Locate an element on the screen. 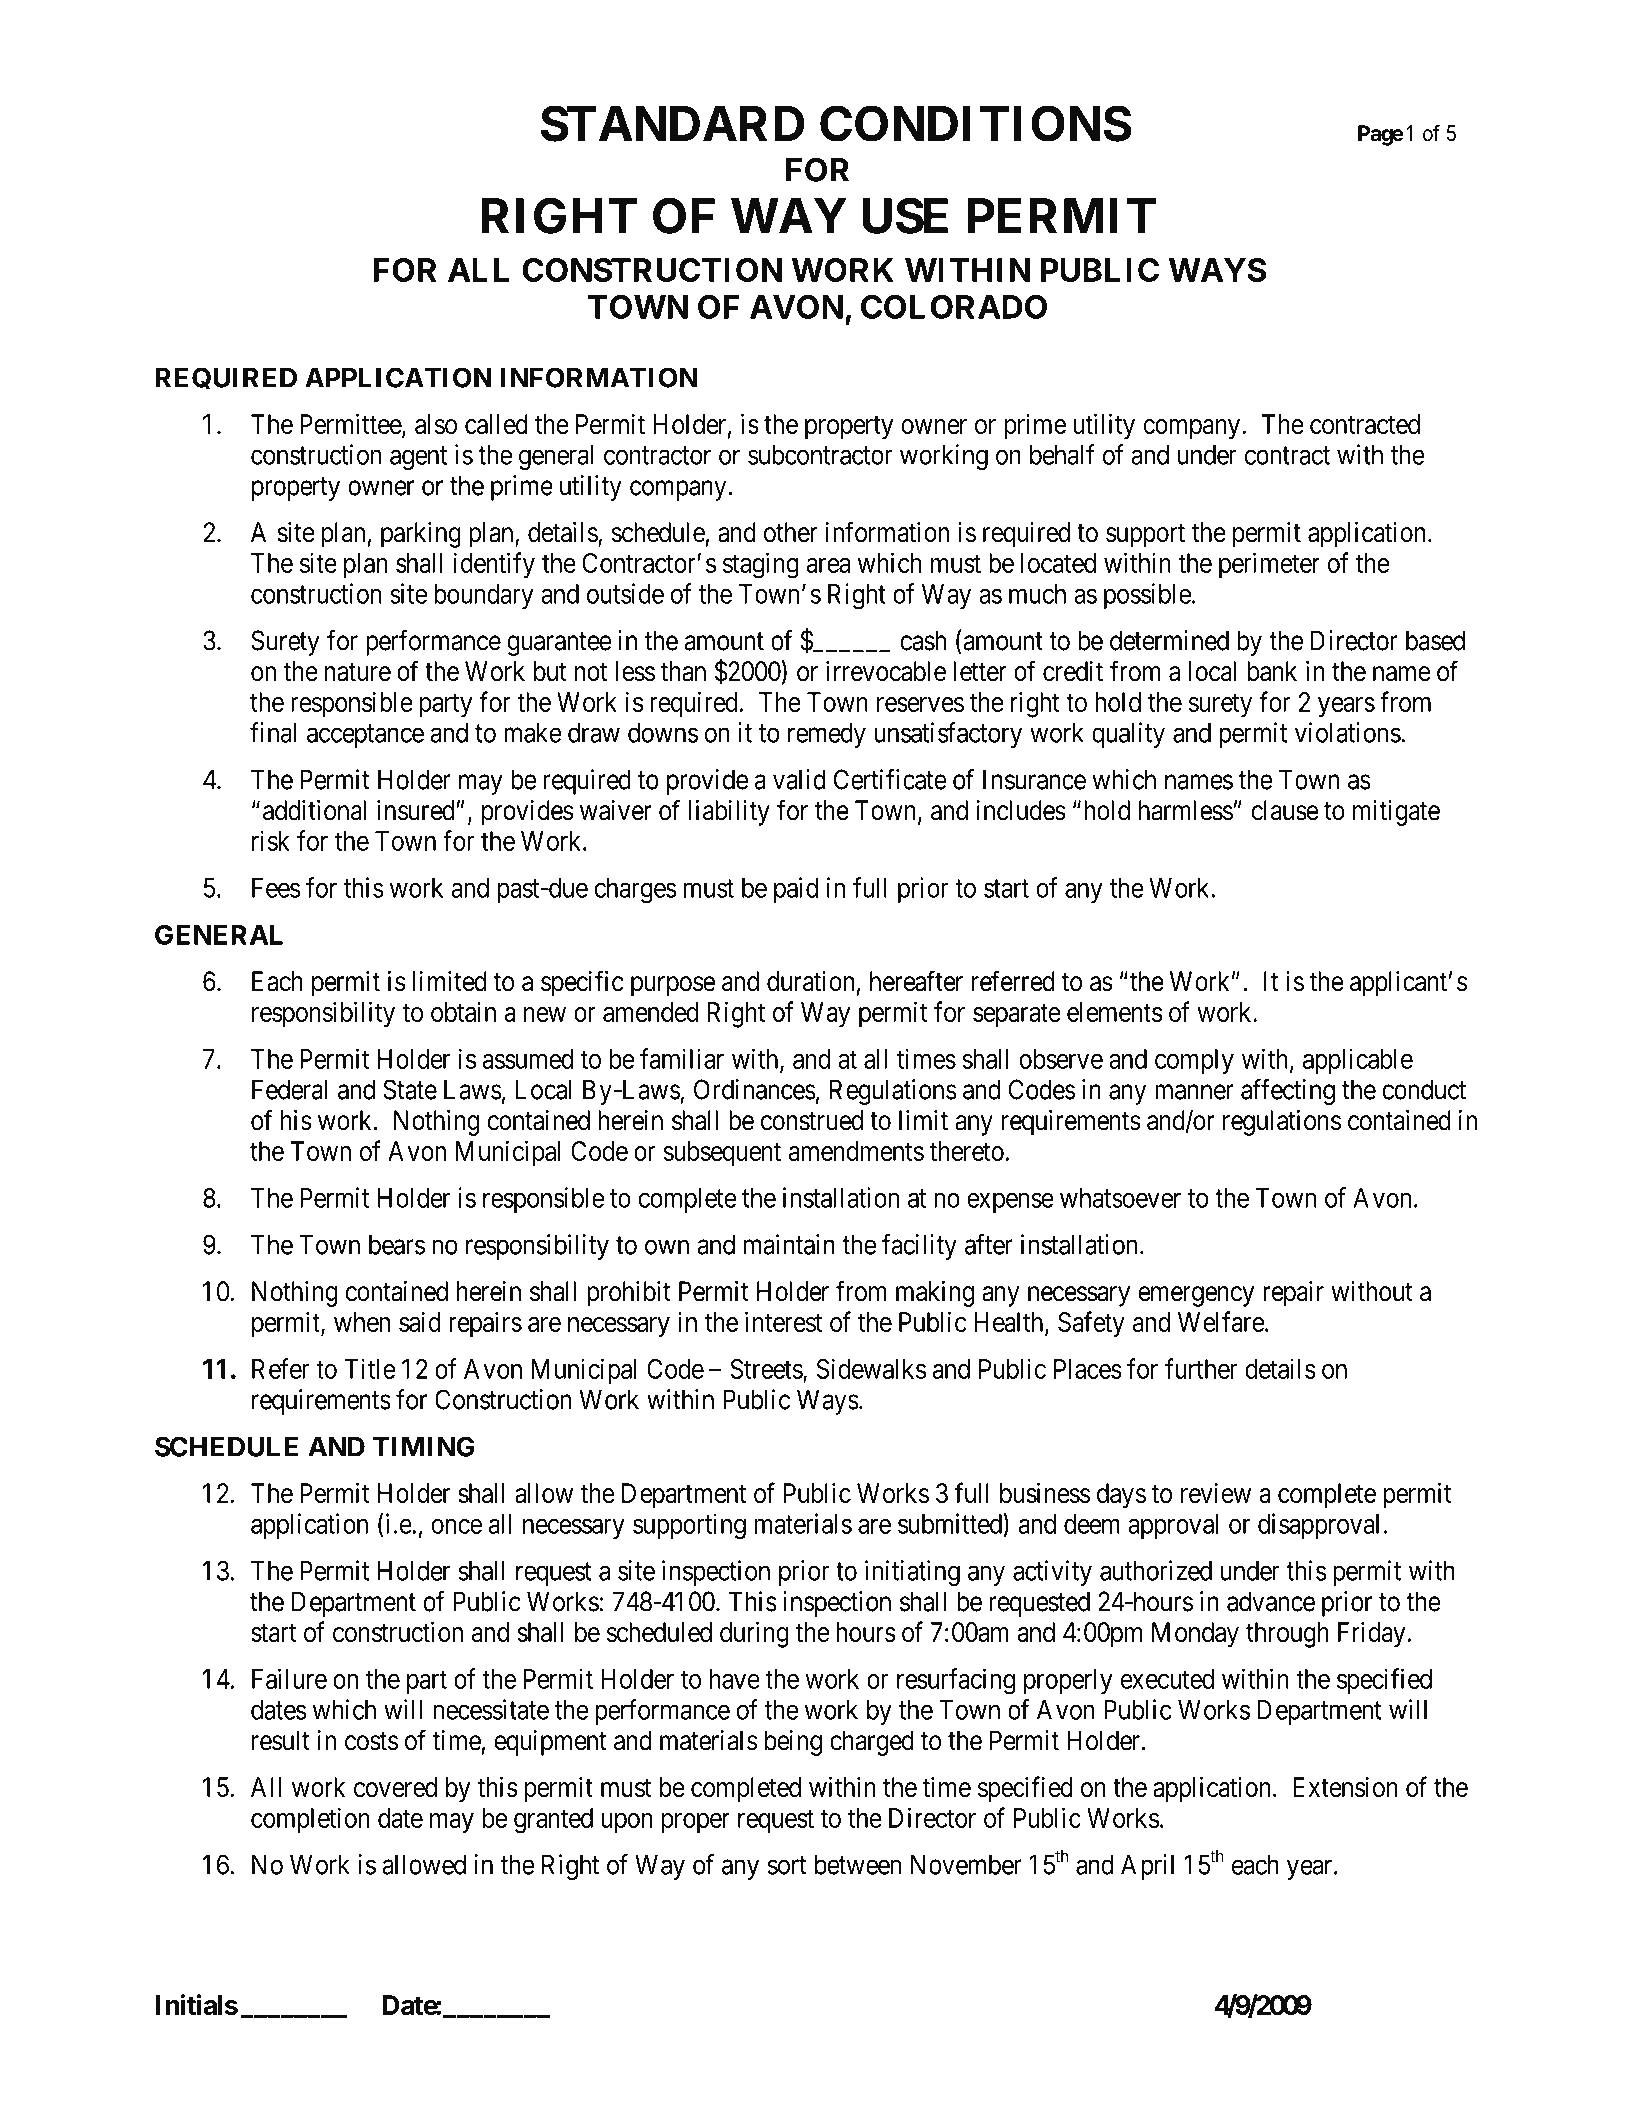 This screenshot has width=1636, height=2117. behalf is located at coordinates (1062, 454).
